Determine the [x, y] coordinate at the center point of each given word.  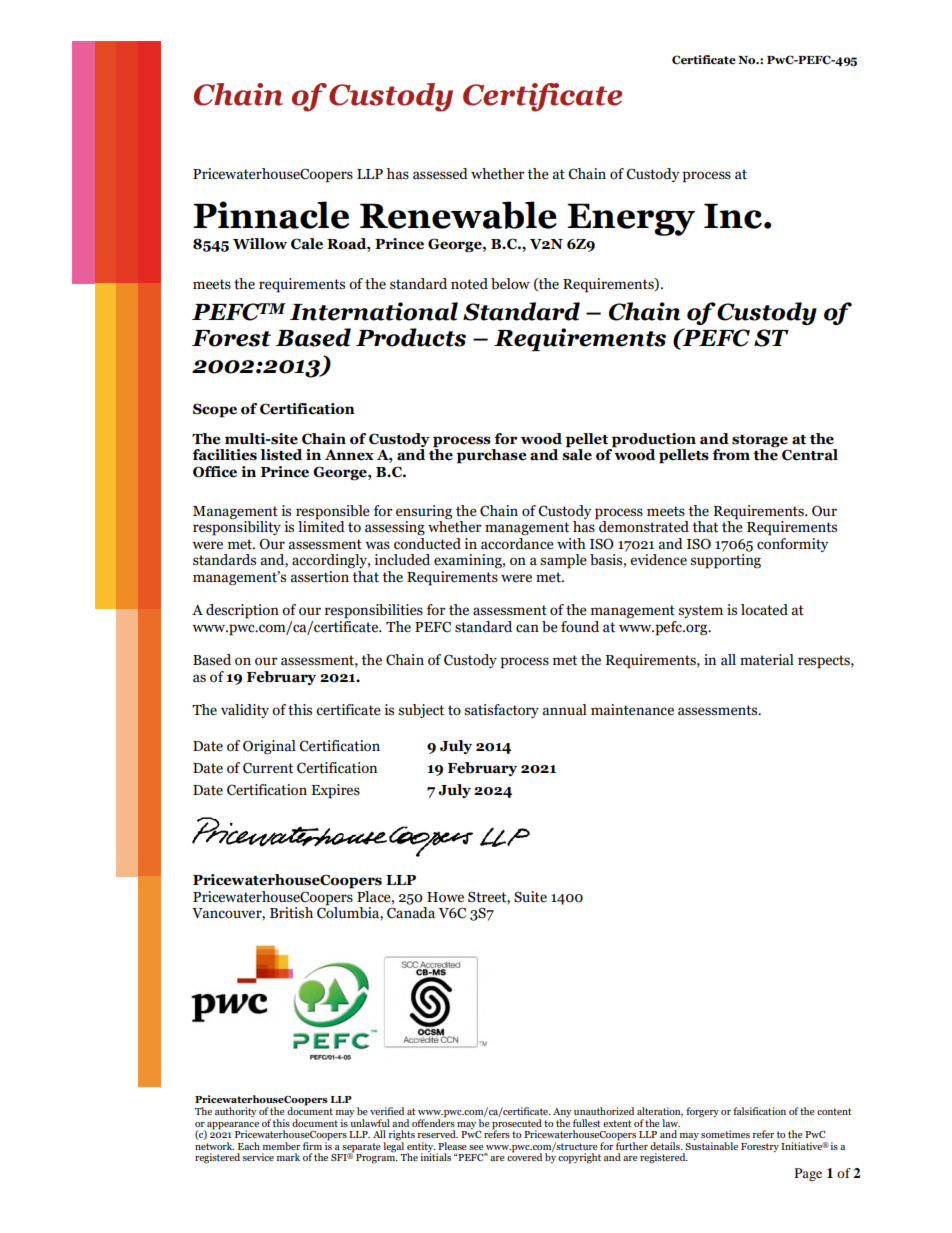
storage [760, 441]
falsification [759, 1111]
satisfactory [501, 711]
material [767, 660]
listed [281, 455]
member [281, 1146]
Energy [631, 219]
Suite [530, 897]
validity [245, 711]
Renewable [458, 215]
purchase [492, 456]
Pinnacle [271, 215]
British [291, 913]
